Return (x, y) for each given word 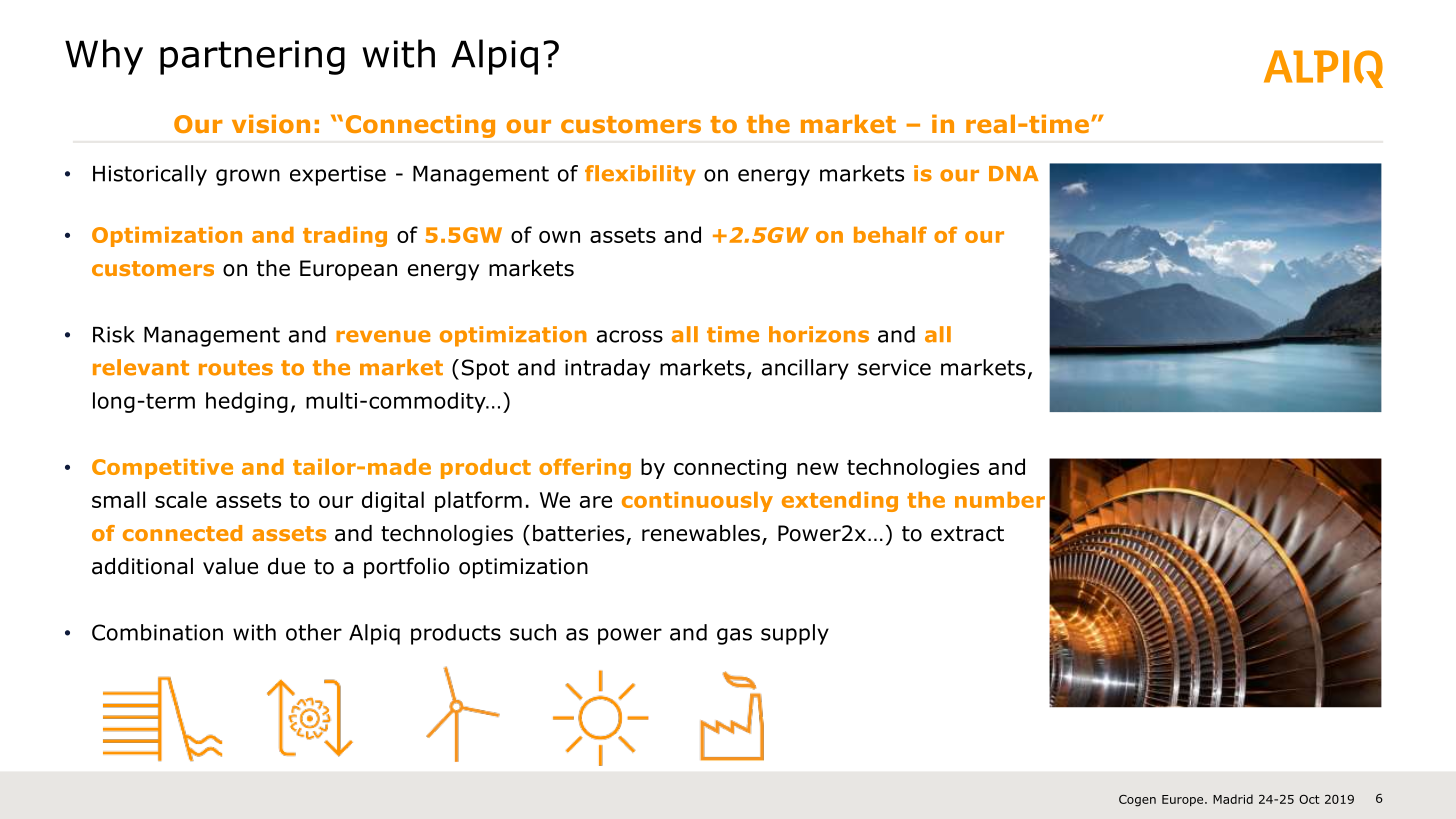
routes (236, 368)
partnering (252, 57)
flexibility (640, 175)
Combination (157, 632)
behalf (890, 234)
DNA (1014, 173)
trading (345, 237)
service (894, 367)
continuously (697, 502)
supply (795, 634)
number (1000, 500)
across (630, 336)
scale (181, 499)
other (314, 632)
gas (734, 636)
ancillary (805, 369)
